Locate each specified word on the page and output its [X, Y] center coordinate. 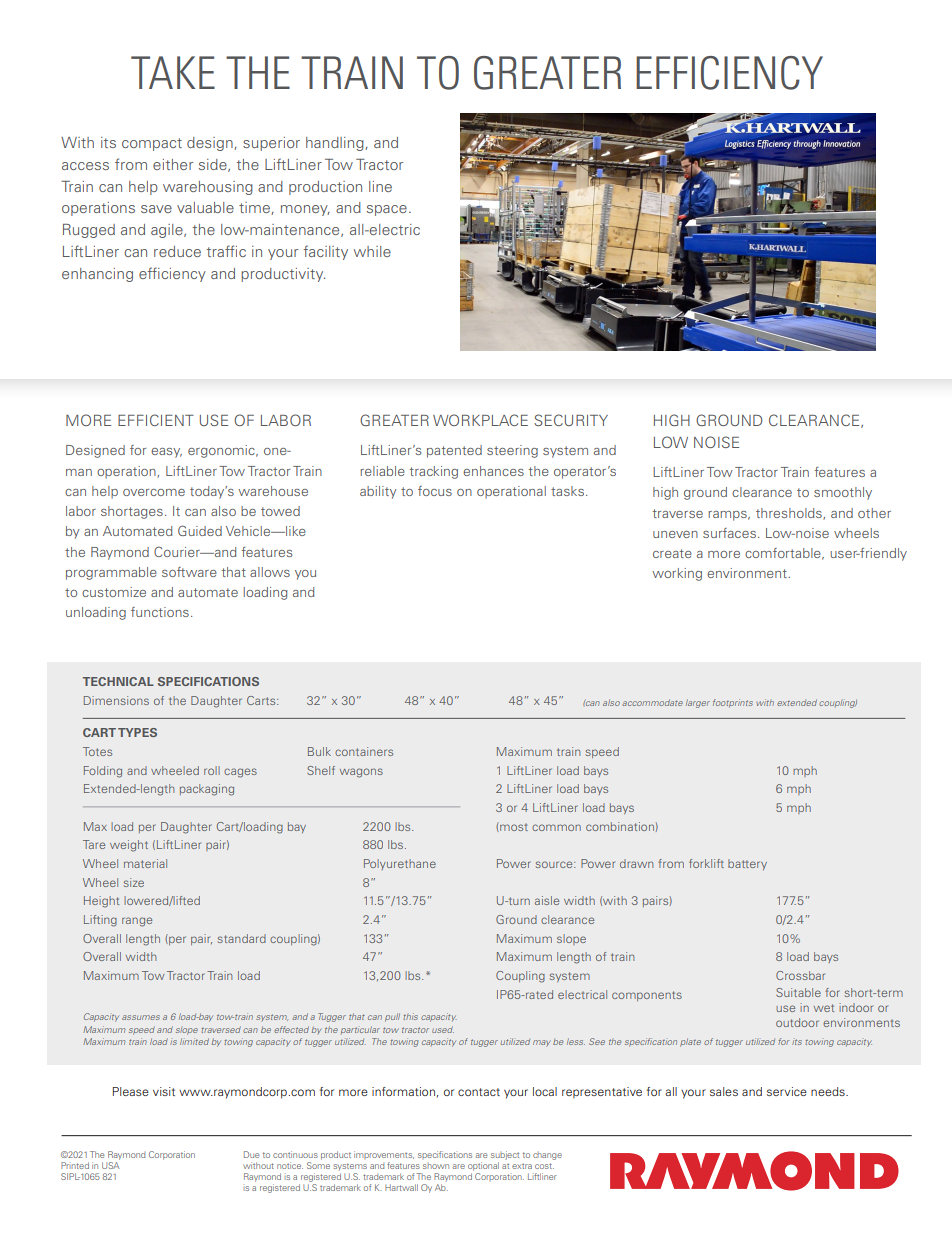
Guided [200, 530]
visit [164, 1091]
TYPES [137, 732]
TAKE [173, 72]
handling [336, 144]
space [387, 210]
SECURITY [571, 420]
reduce [177, 251]
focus [435, 491]
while [372, 251]
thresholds [790, 514]
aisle [547, 900]
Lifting [100, 921]
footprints [733, 703]
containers [364, 751]
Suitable [798, 992]
